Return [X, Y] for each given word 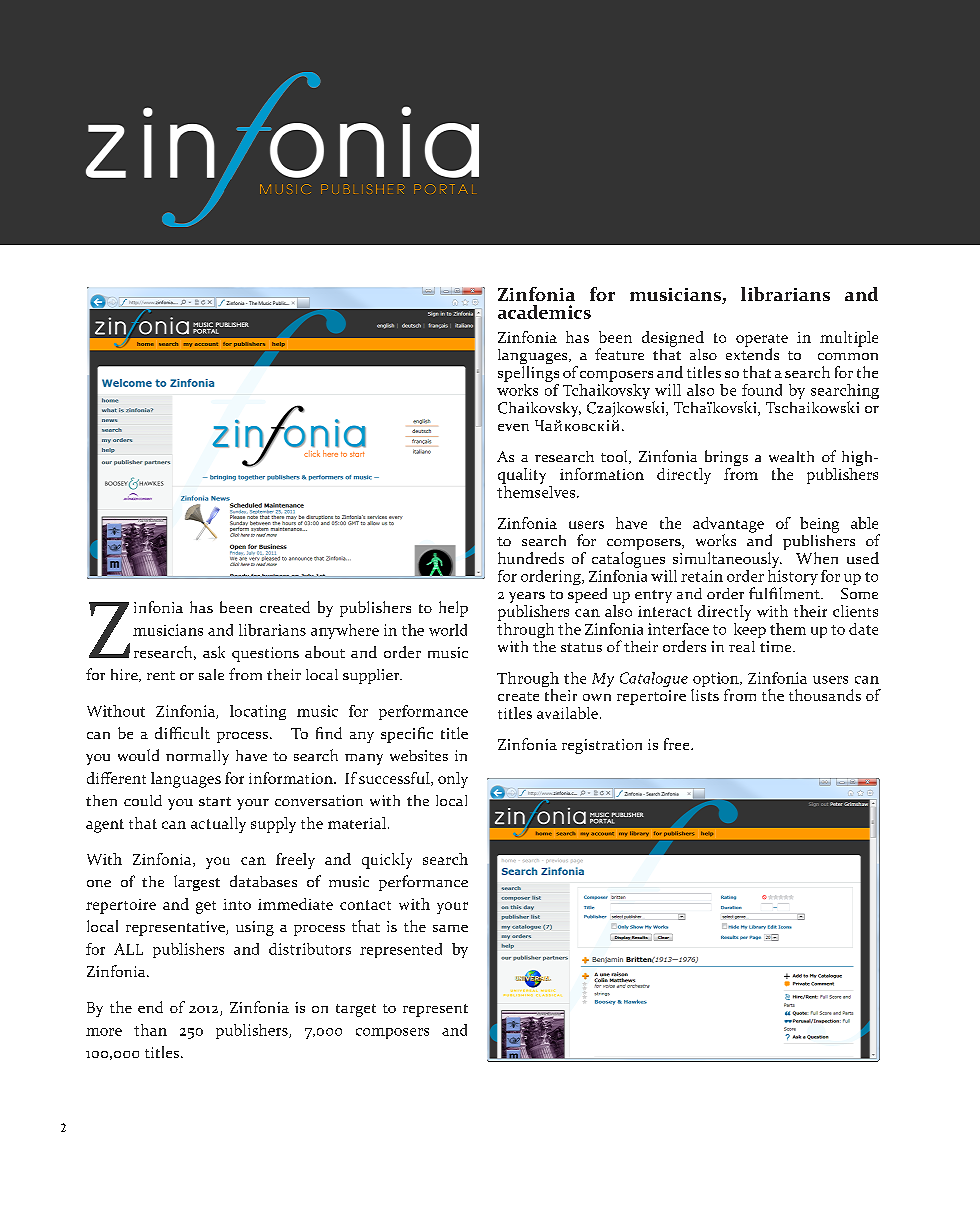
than [150, 1030]
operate [762, 341]
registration [602, 746]
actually [218, 825]
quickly [387, 861]
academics [544, 312]
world [448, 630]
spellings [528, 374]
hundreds [531, 558]
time [777, 646]
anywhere [345, 631]
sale [211, 674]
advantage [728, 526]
